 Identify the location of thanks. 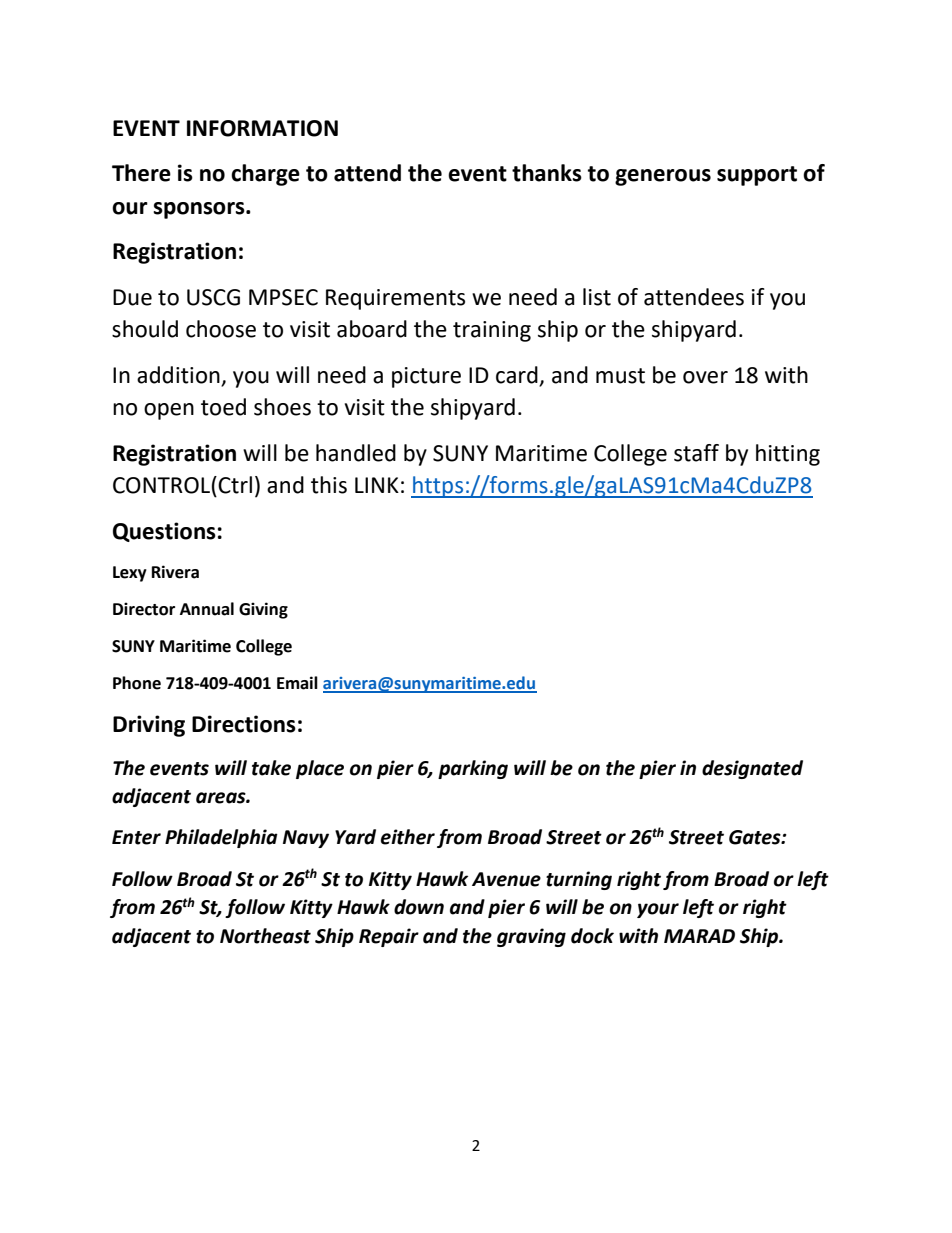
(547, 173).
